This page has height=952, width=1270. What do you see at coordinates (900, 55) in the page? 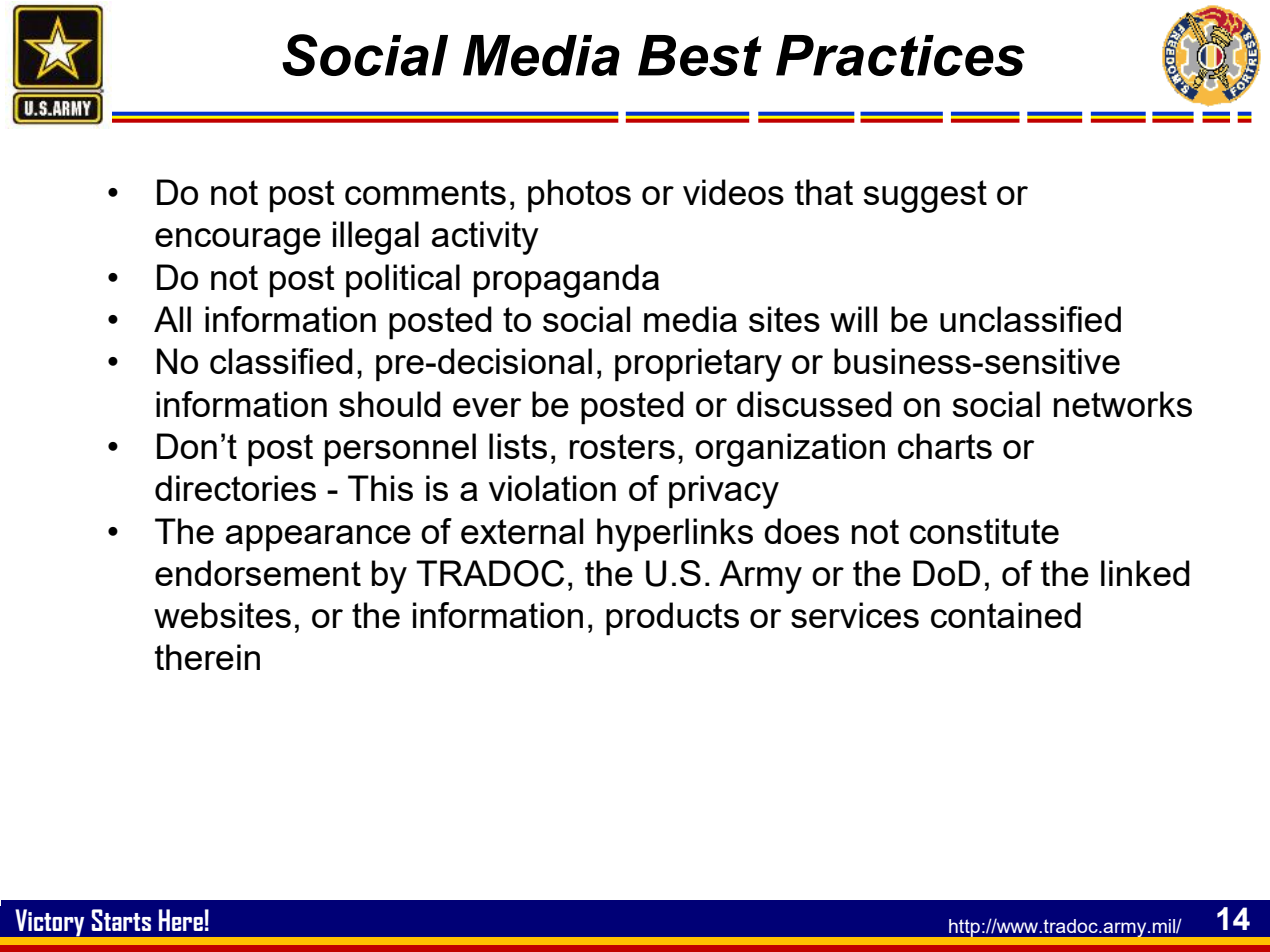
I see `Practices` at bounding box center [900, 55].
